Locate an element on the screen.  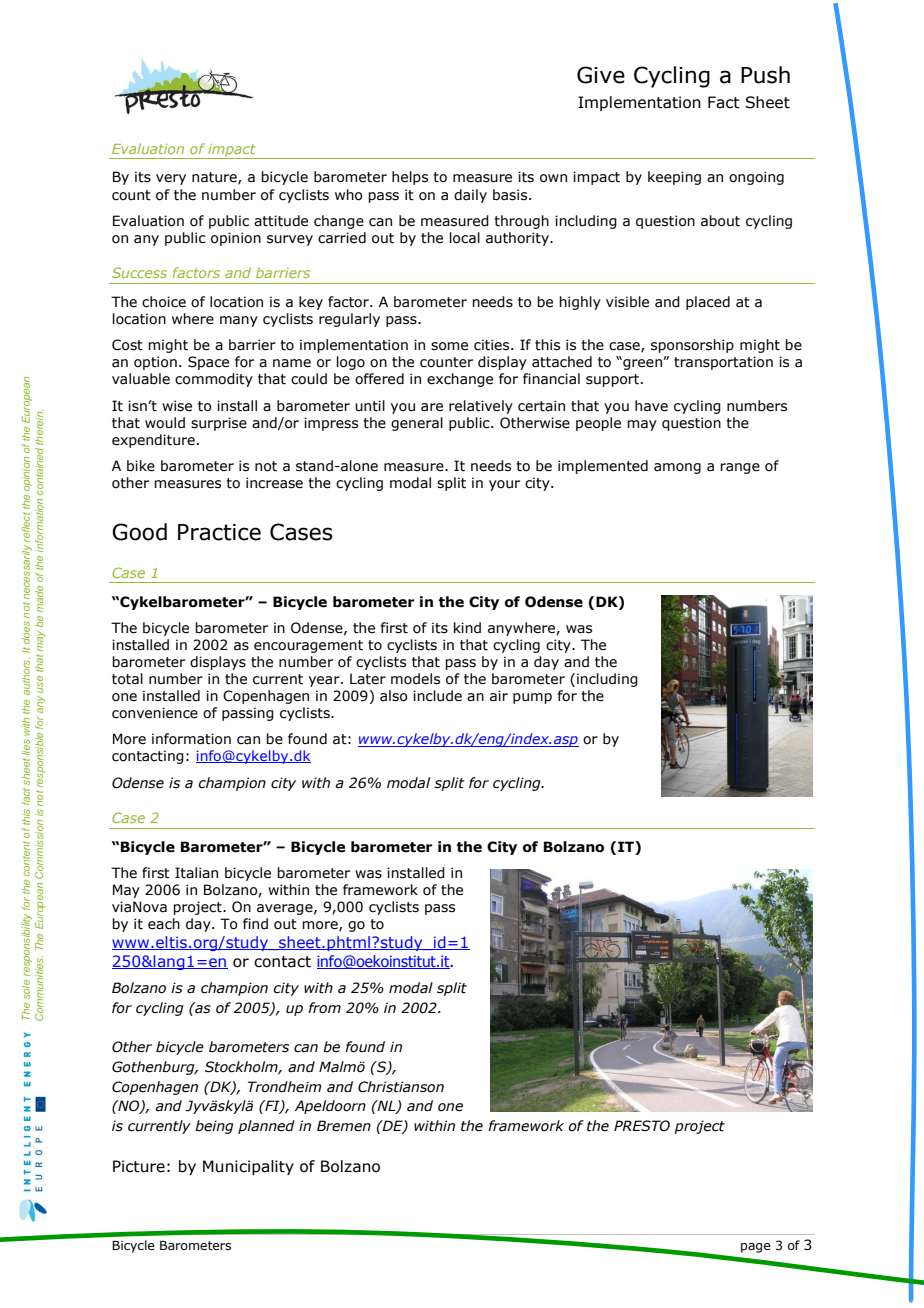
Municipality is located at coordinates (248, 1167).
